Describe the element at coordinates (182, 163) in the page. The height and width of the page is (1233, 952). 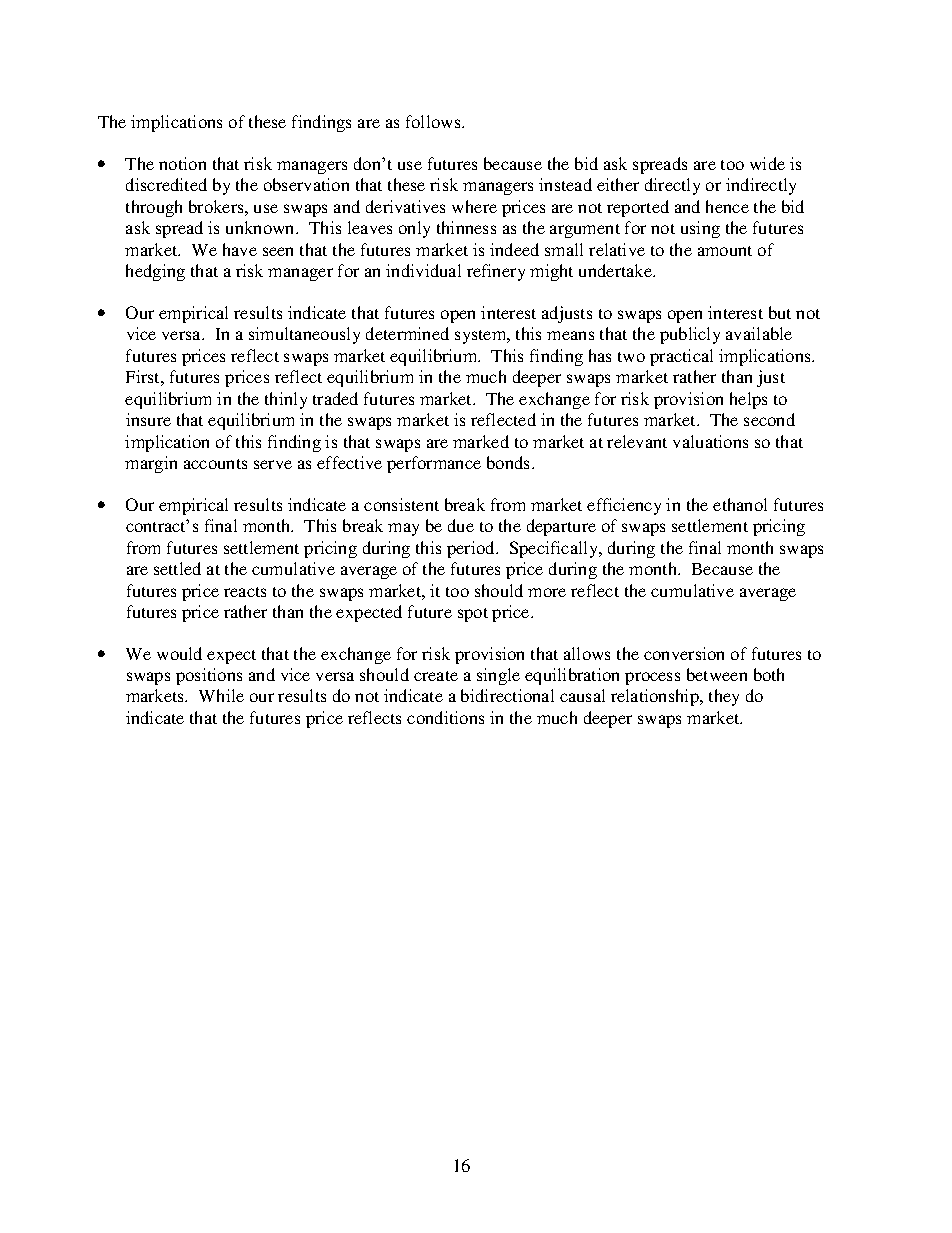
I see `notion` at that location.
